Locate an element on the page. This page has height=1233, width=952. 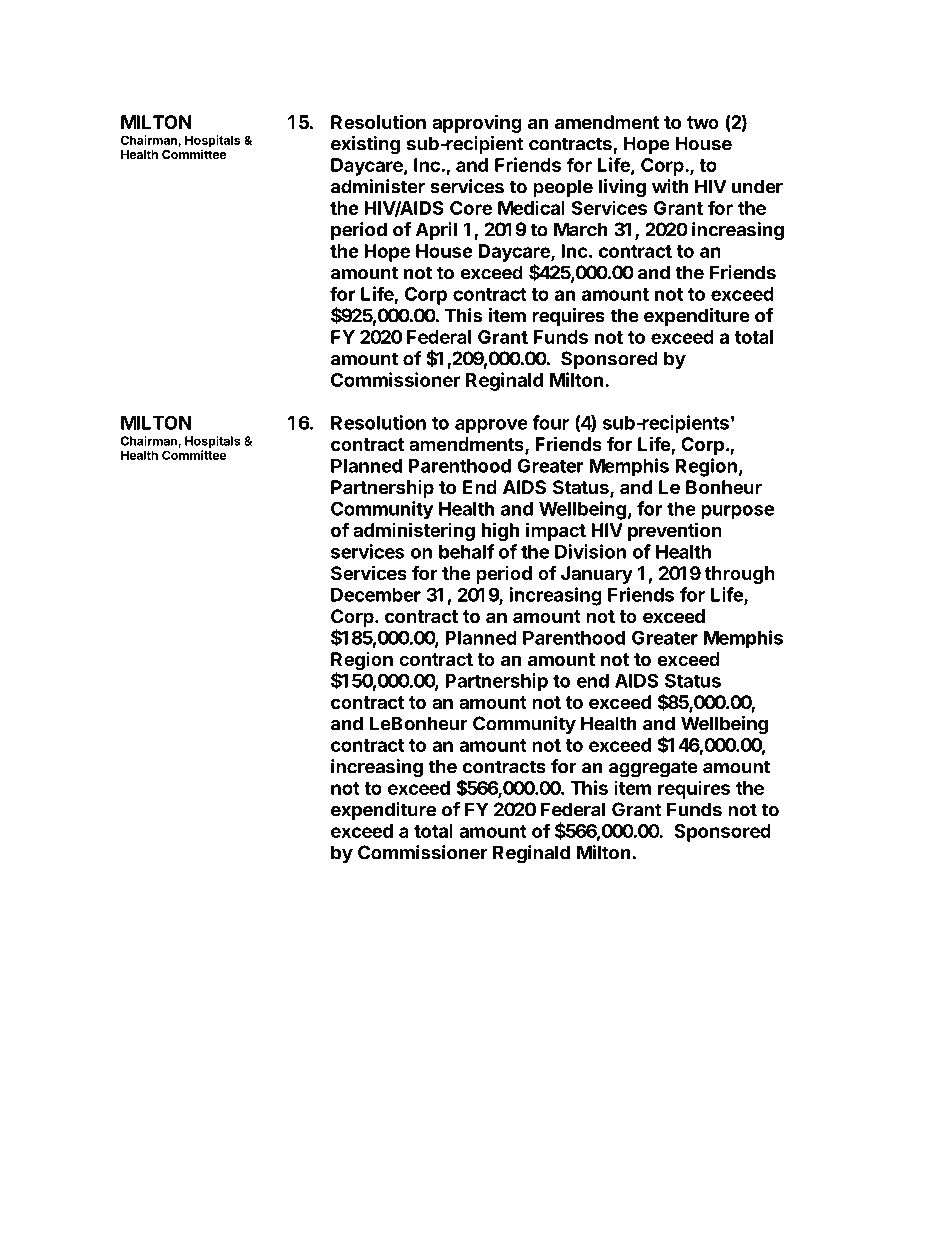
through is located at coordinates (740, 575).
